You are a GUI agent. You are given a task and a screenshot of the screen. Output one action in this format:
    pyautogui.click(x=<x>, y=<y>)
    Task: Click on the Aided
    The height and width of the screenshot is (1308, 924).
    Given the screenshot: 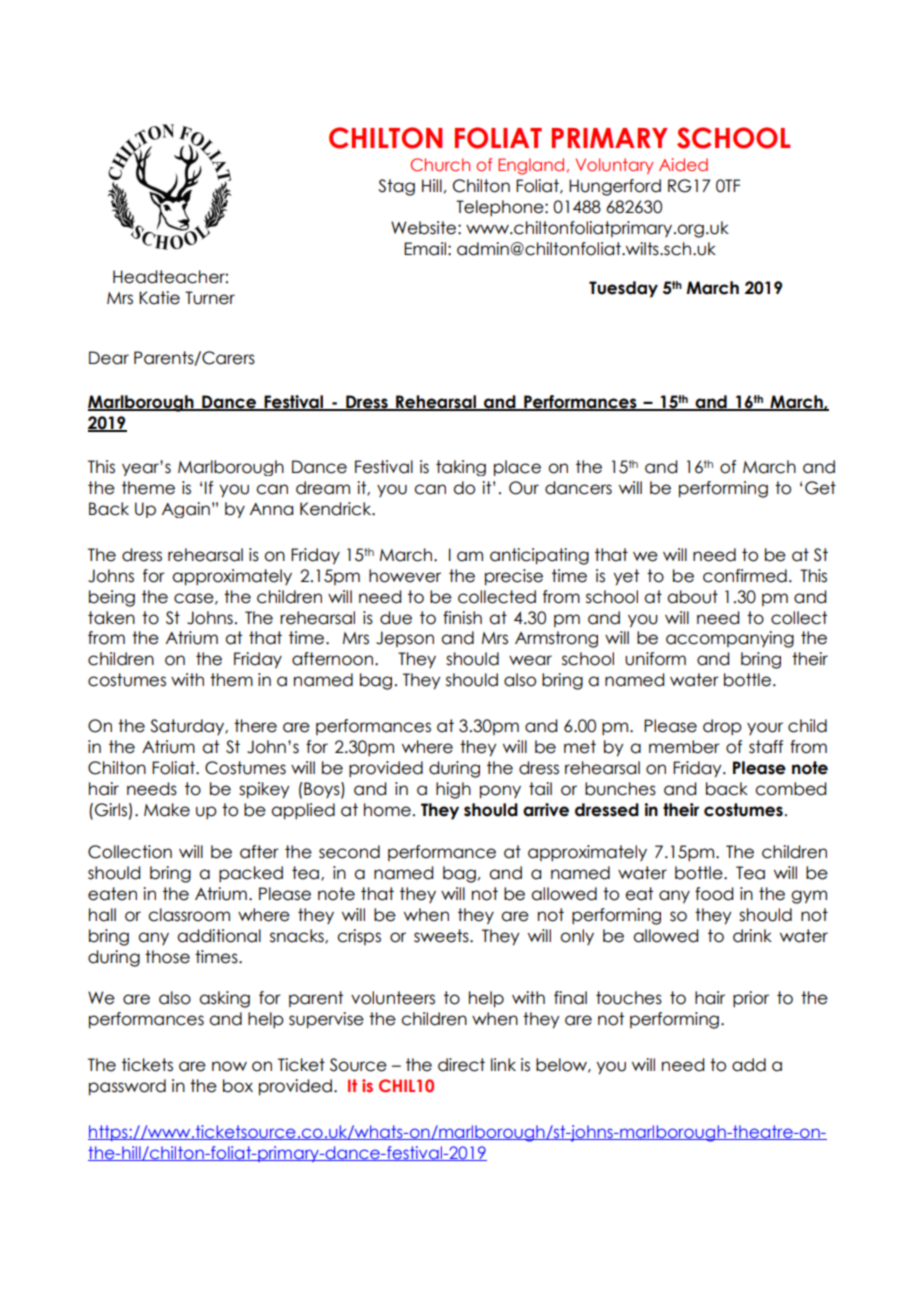 What is the action you would take?
    pyautogui.click(x=683, y=164)
